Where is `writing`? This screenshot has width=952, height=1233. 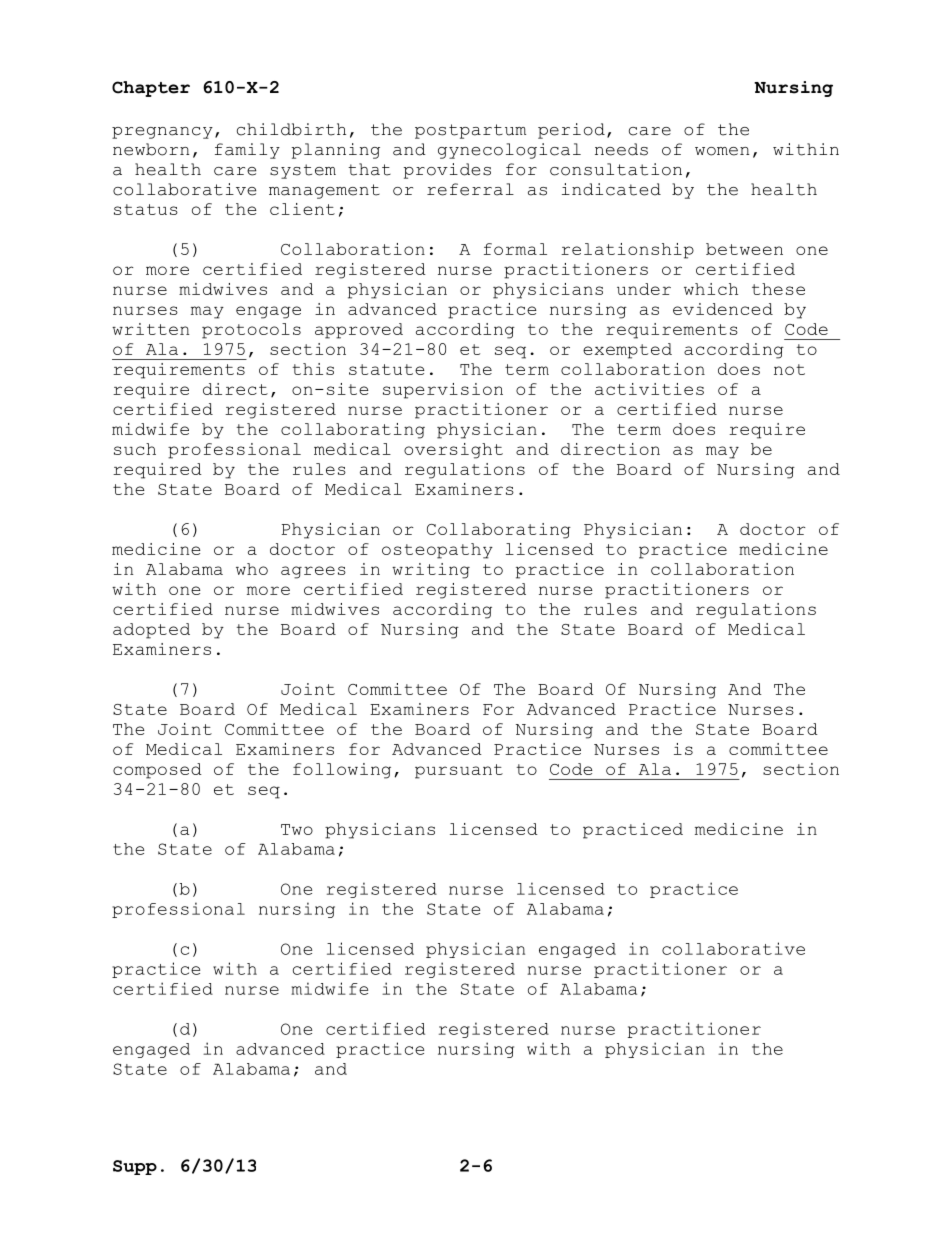 writing is located at coordinates (431, 571).
